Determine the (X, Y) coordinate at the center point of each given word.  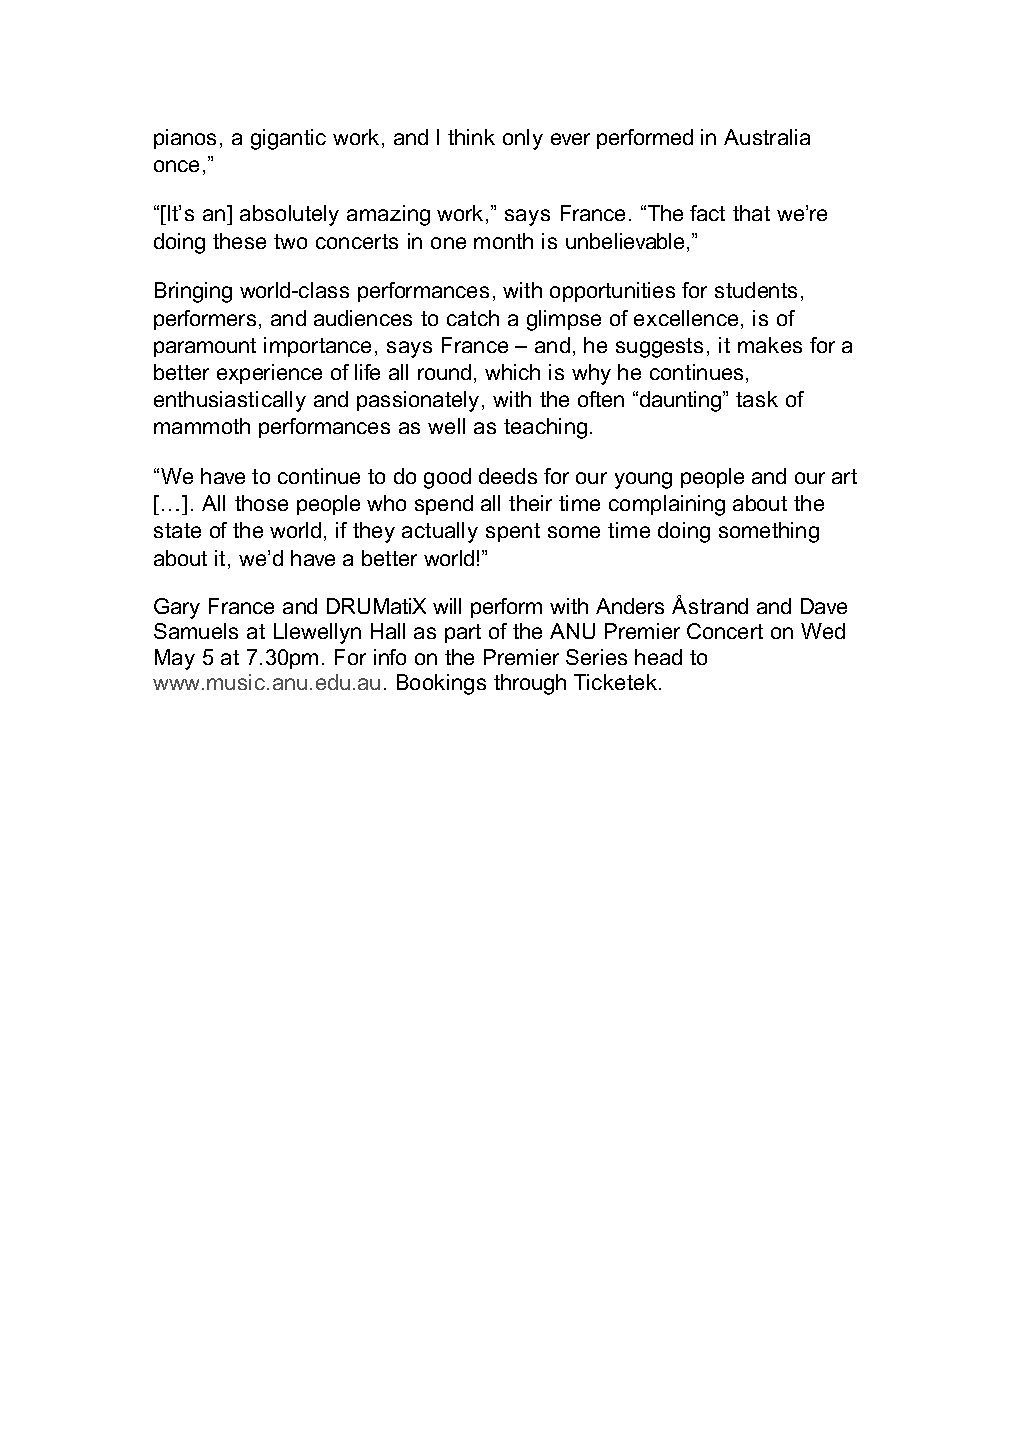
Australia (767, 137)
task (757, 399)
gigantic (288, 139)
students (756, 290)
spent (513, 532)
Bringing (193, 292)
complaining (667, 505)
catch (473, 318)
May (175, 659)
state (177, 530)
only (523, 139)
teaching (545, 428)
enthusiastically (230, 401)
